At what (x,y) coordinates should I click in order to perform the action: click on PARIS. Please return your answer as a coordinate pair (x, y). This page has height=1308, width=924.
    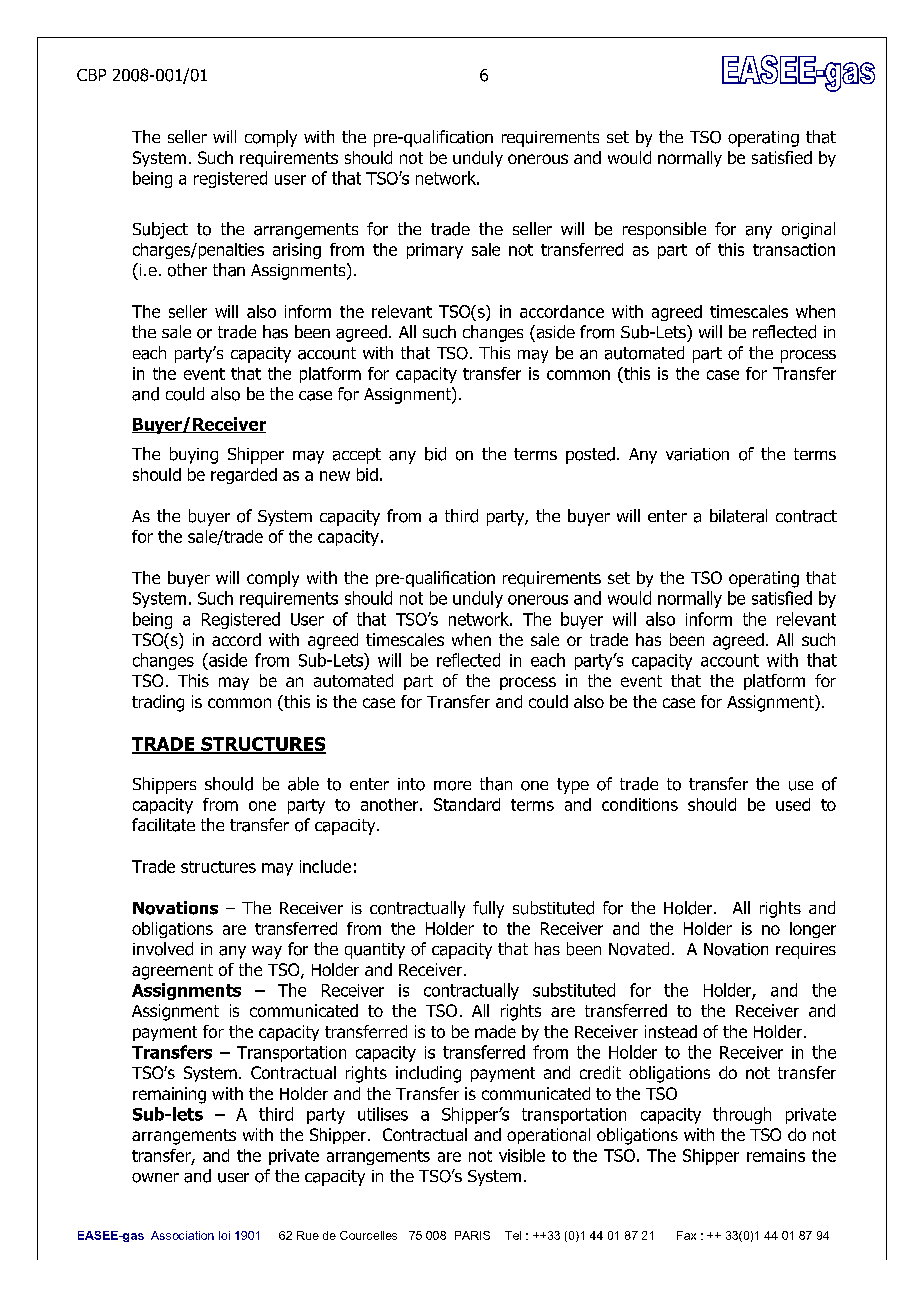
    Looking at the image, I should click on (472, 1235).
